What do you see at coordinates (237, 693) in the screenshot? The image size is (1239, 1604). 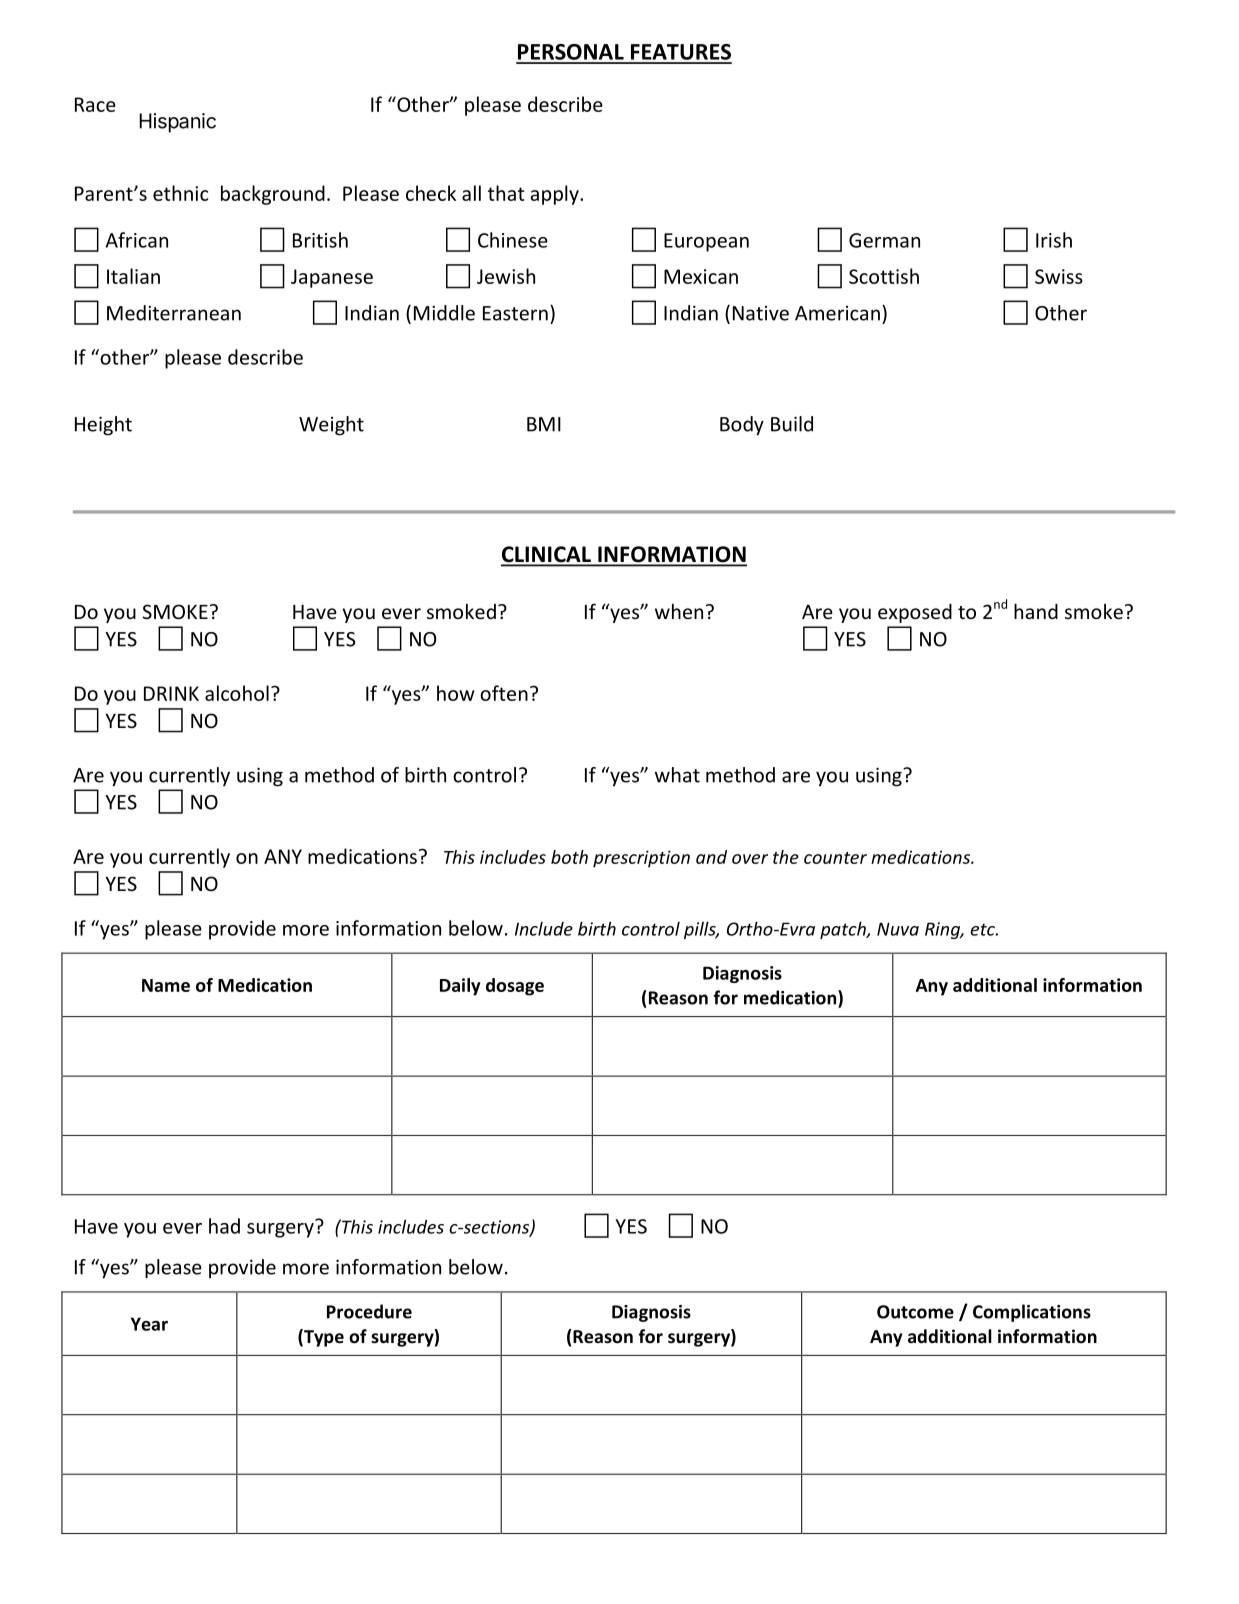 I see `alcohol` at bounding box center [237, 693].
